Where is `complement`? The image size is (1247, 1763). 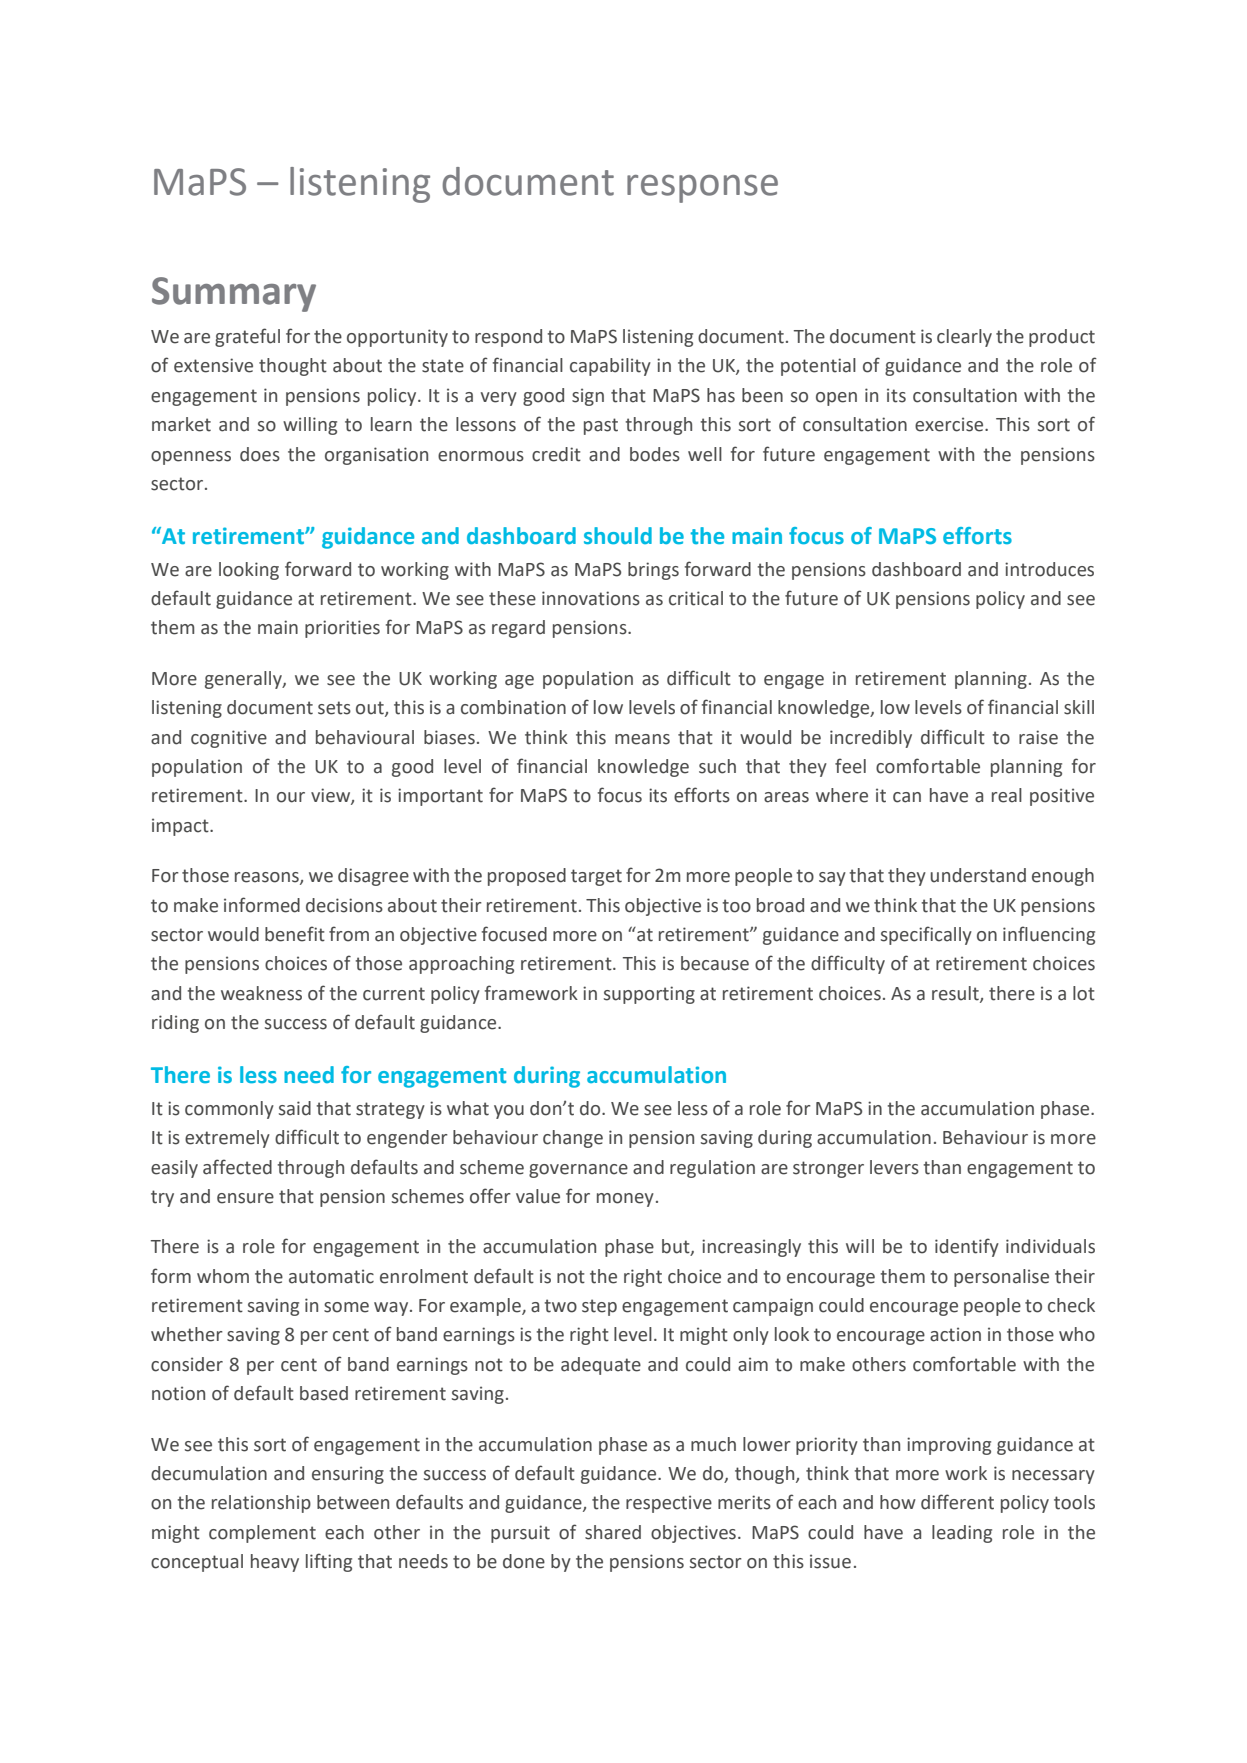 complement is located at coordinates (262, 1534).
